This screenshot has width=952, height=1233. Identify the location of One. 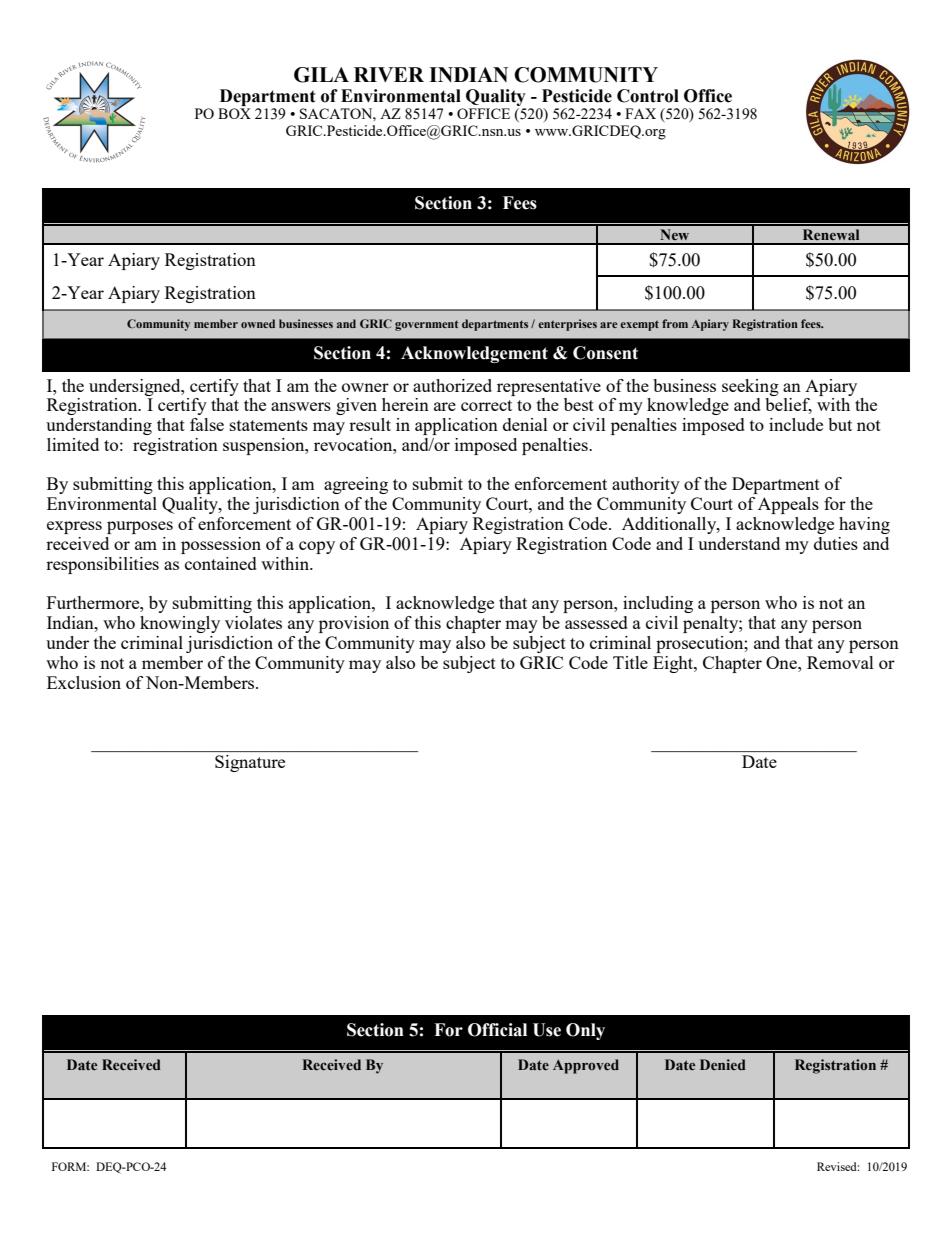
(782, 662).
